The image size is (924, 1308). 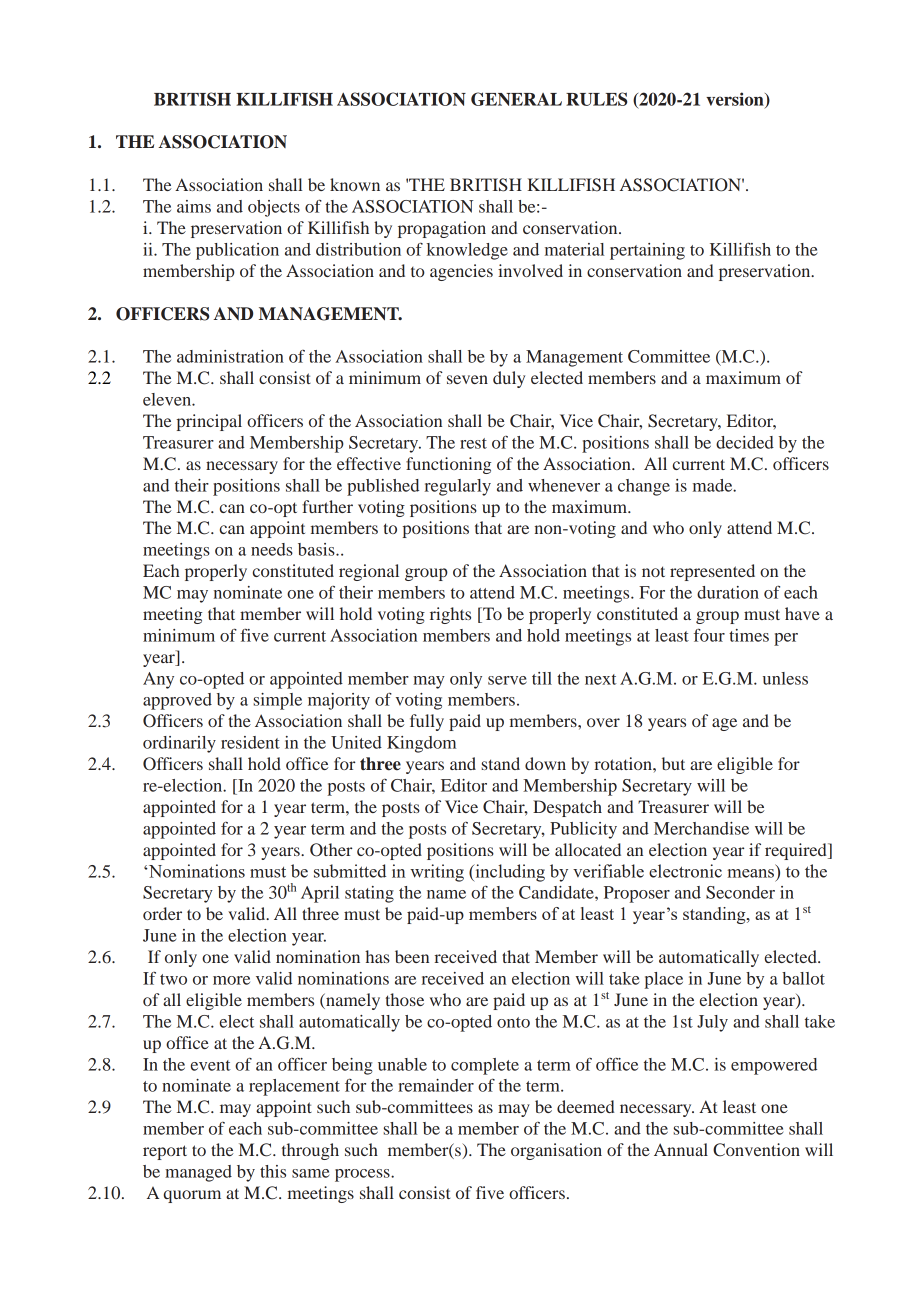 What do you see at coordinates (516, 99) in the screenshot?
I see `GENERAL` at bounding box center [516, 99].
